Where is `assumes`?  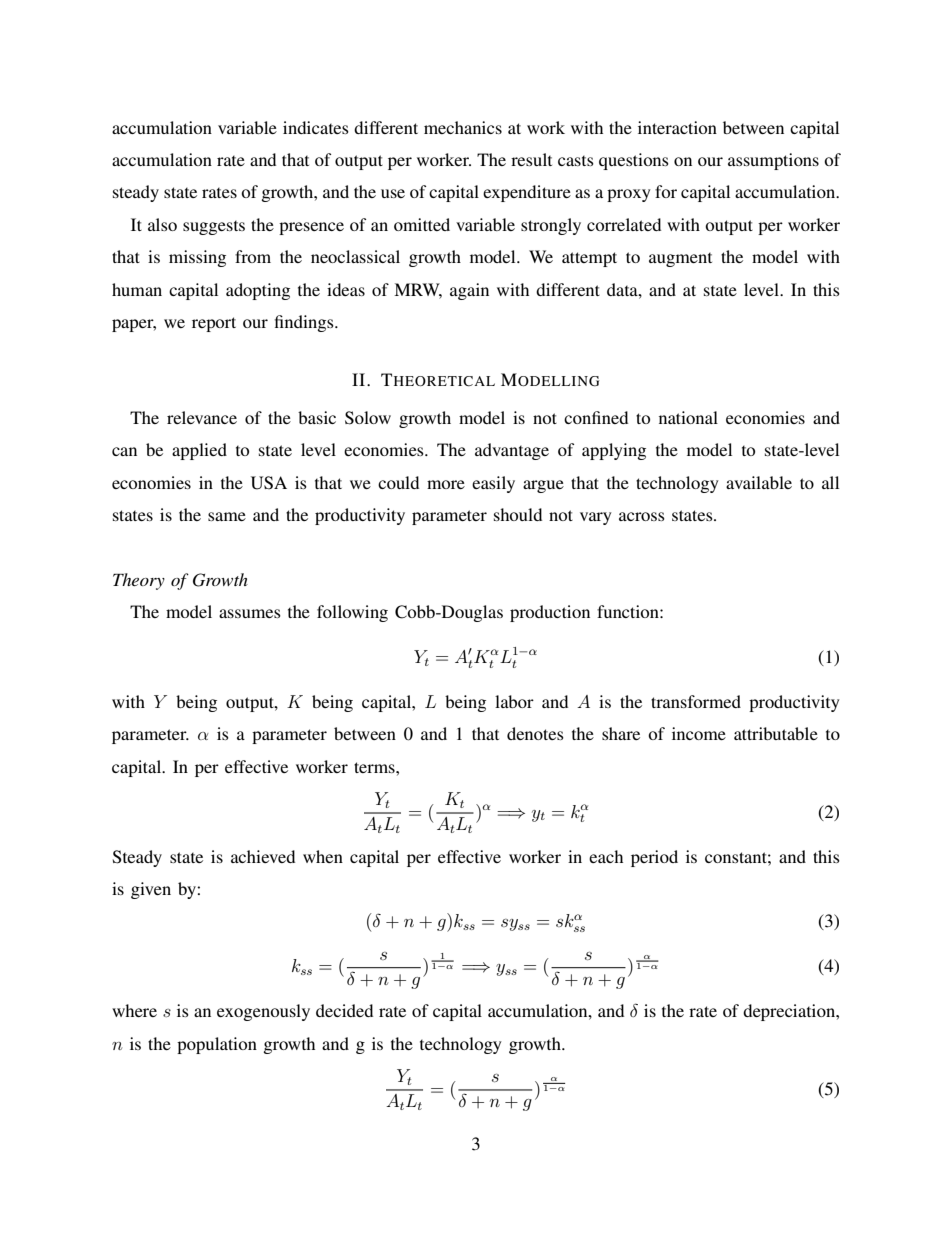 assumes is located at coordinates (250, 613).
